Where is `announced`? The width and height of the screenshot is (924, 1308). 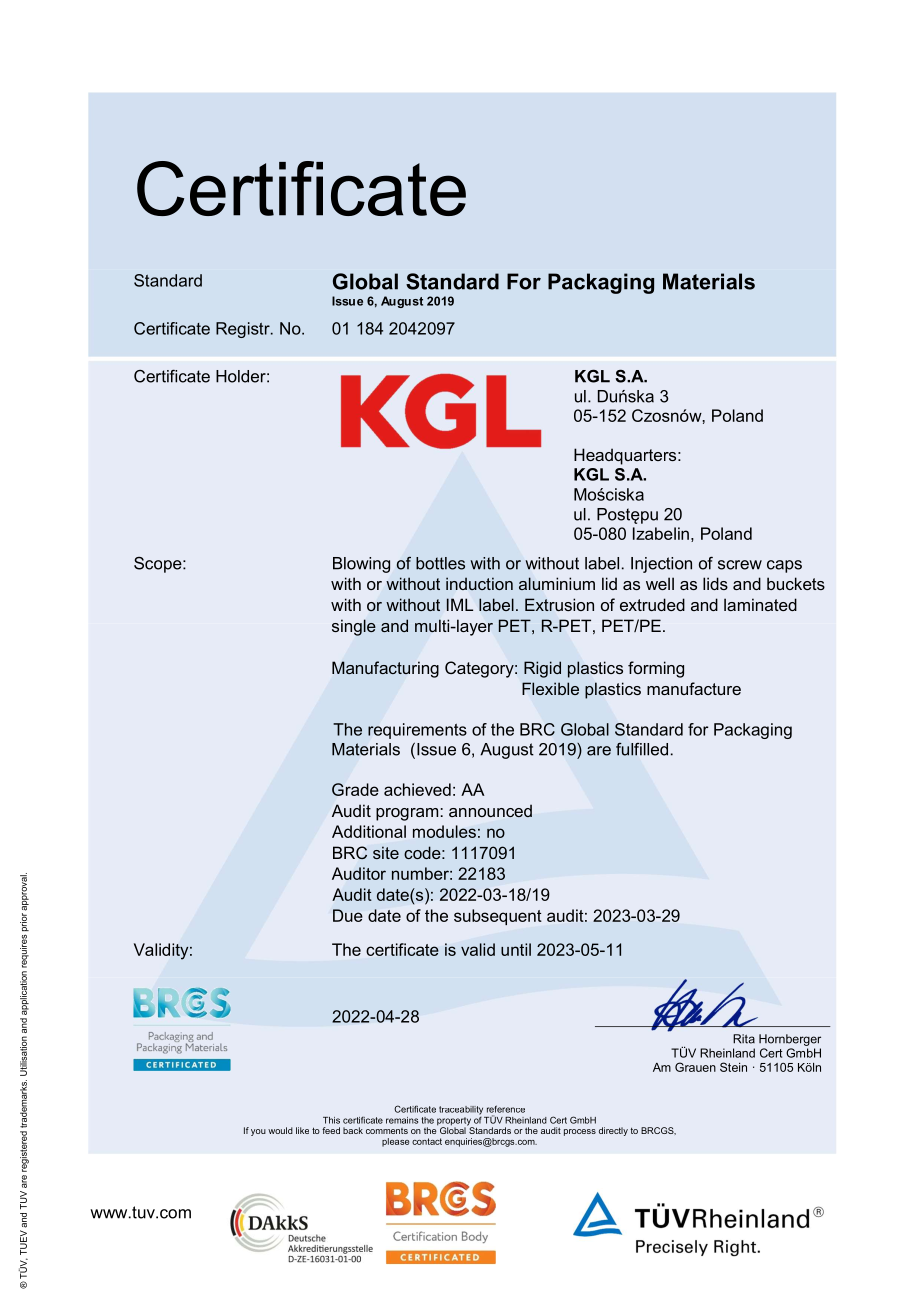 announced is located at coordinates (490, 811).
